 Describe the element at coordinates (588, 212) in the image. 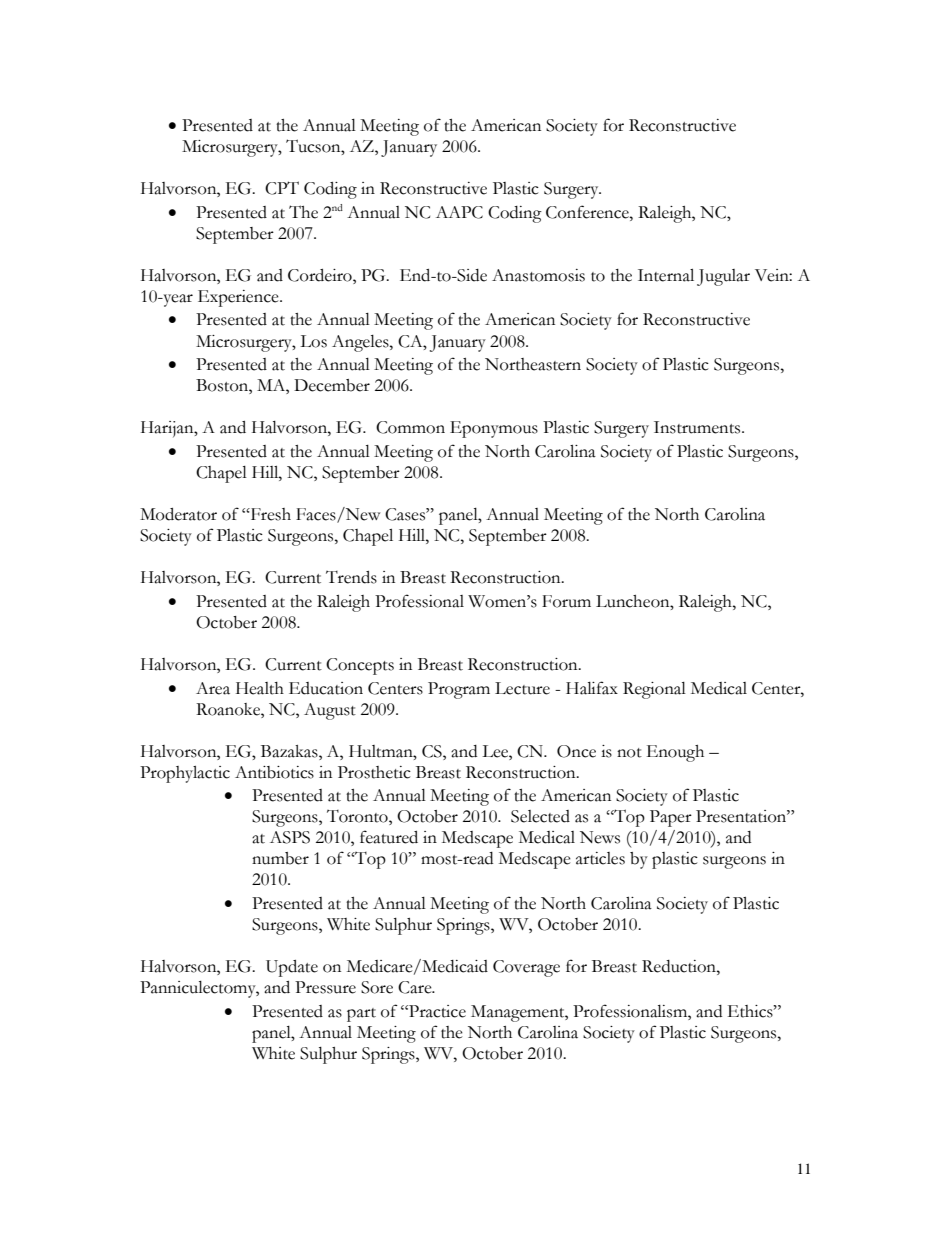

I see `Conference` at that location.
